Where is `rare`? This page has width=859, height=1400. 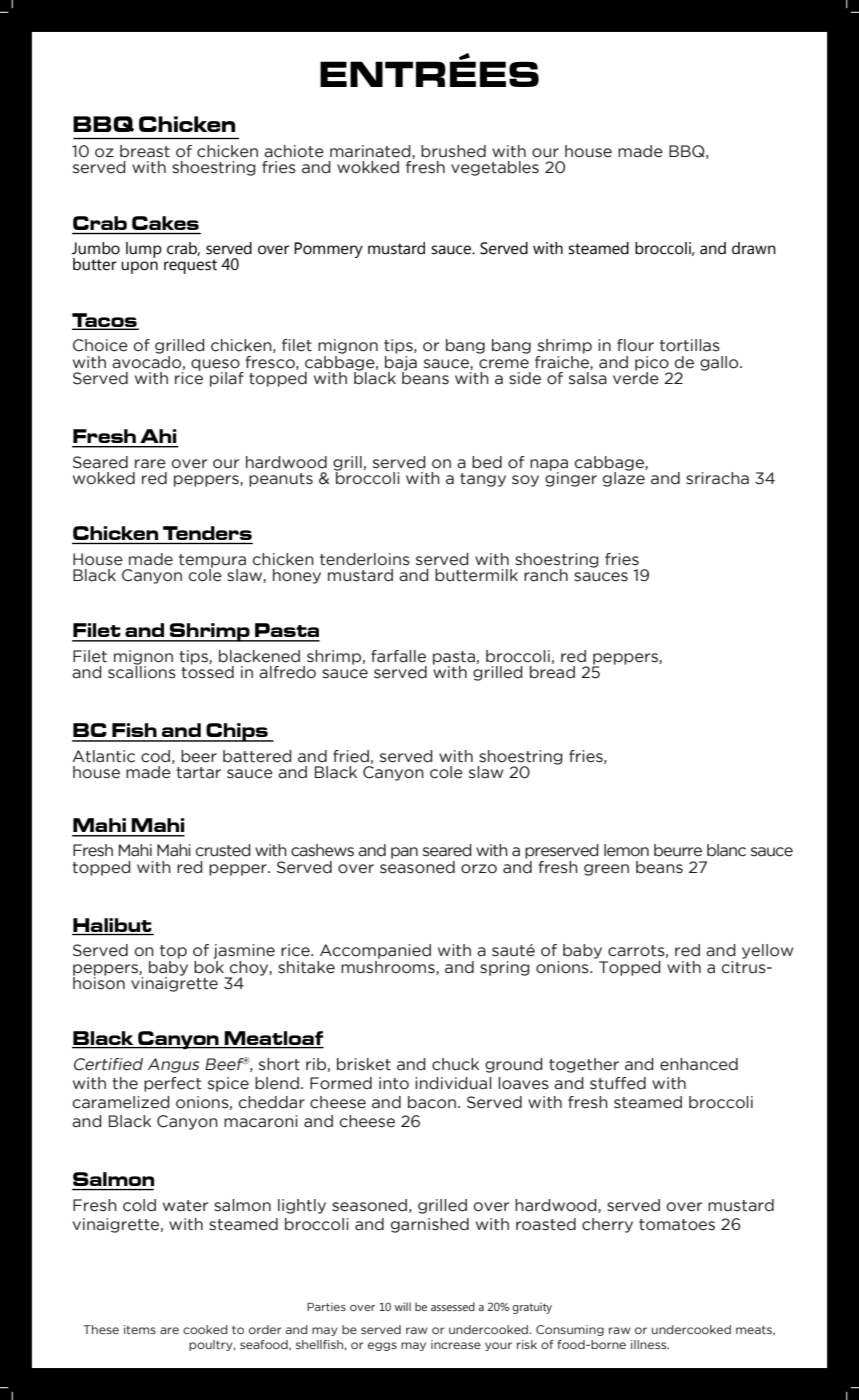
rare is located at coordinates (150, 464).
